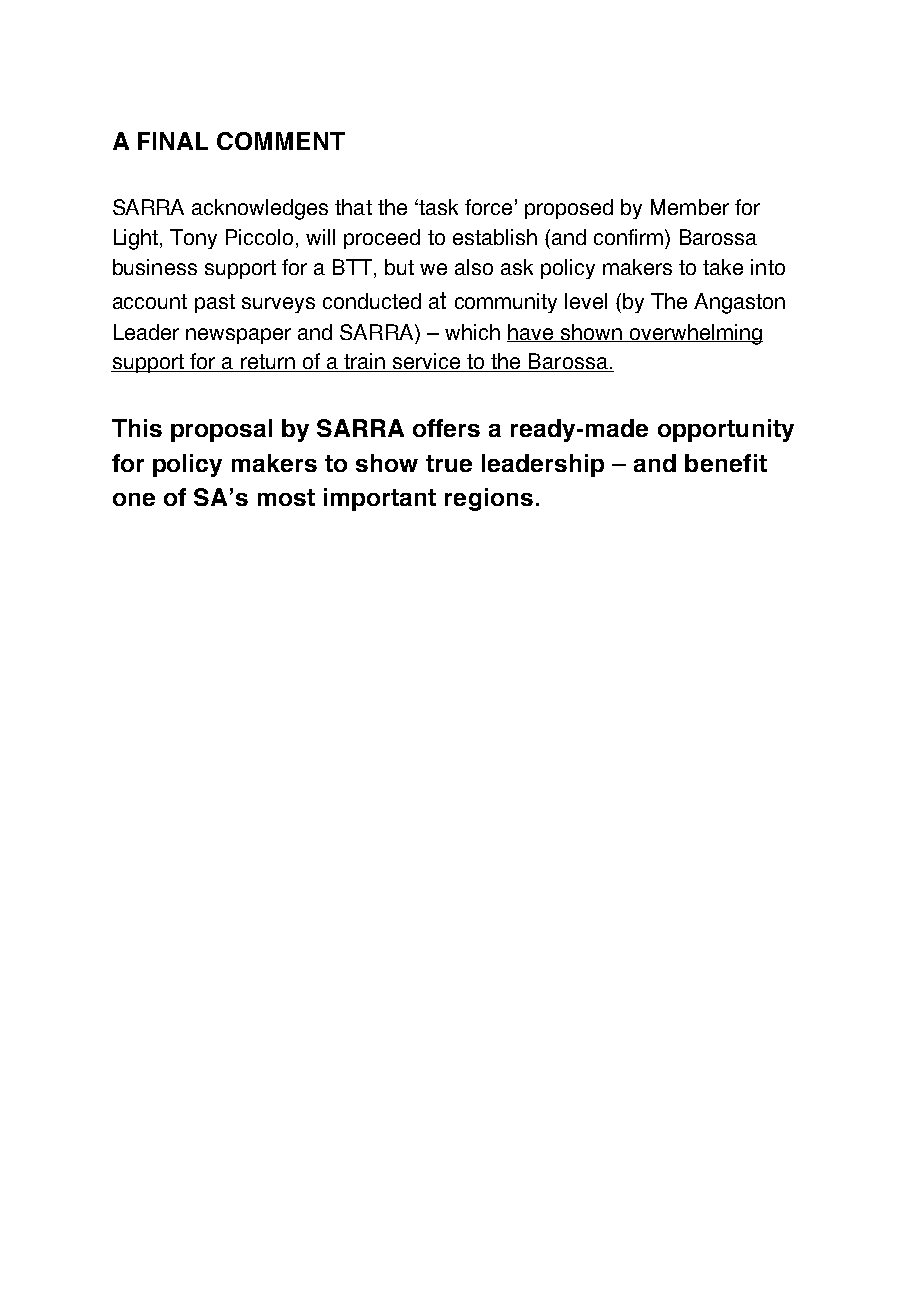 This image has height=1308, width=924. I want to click on business, so click(155, 267).
